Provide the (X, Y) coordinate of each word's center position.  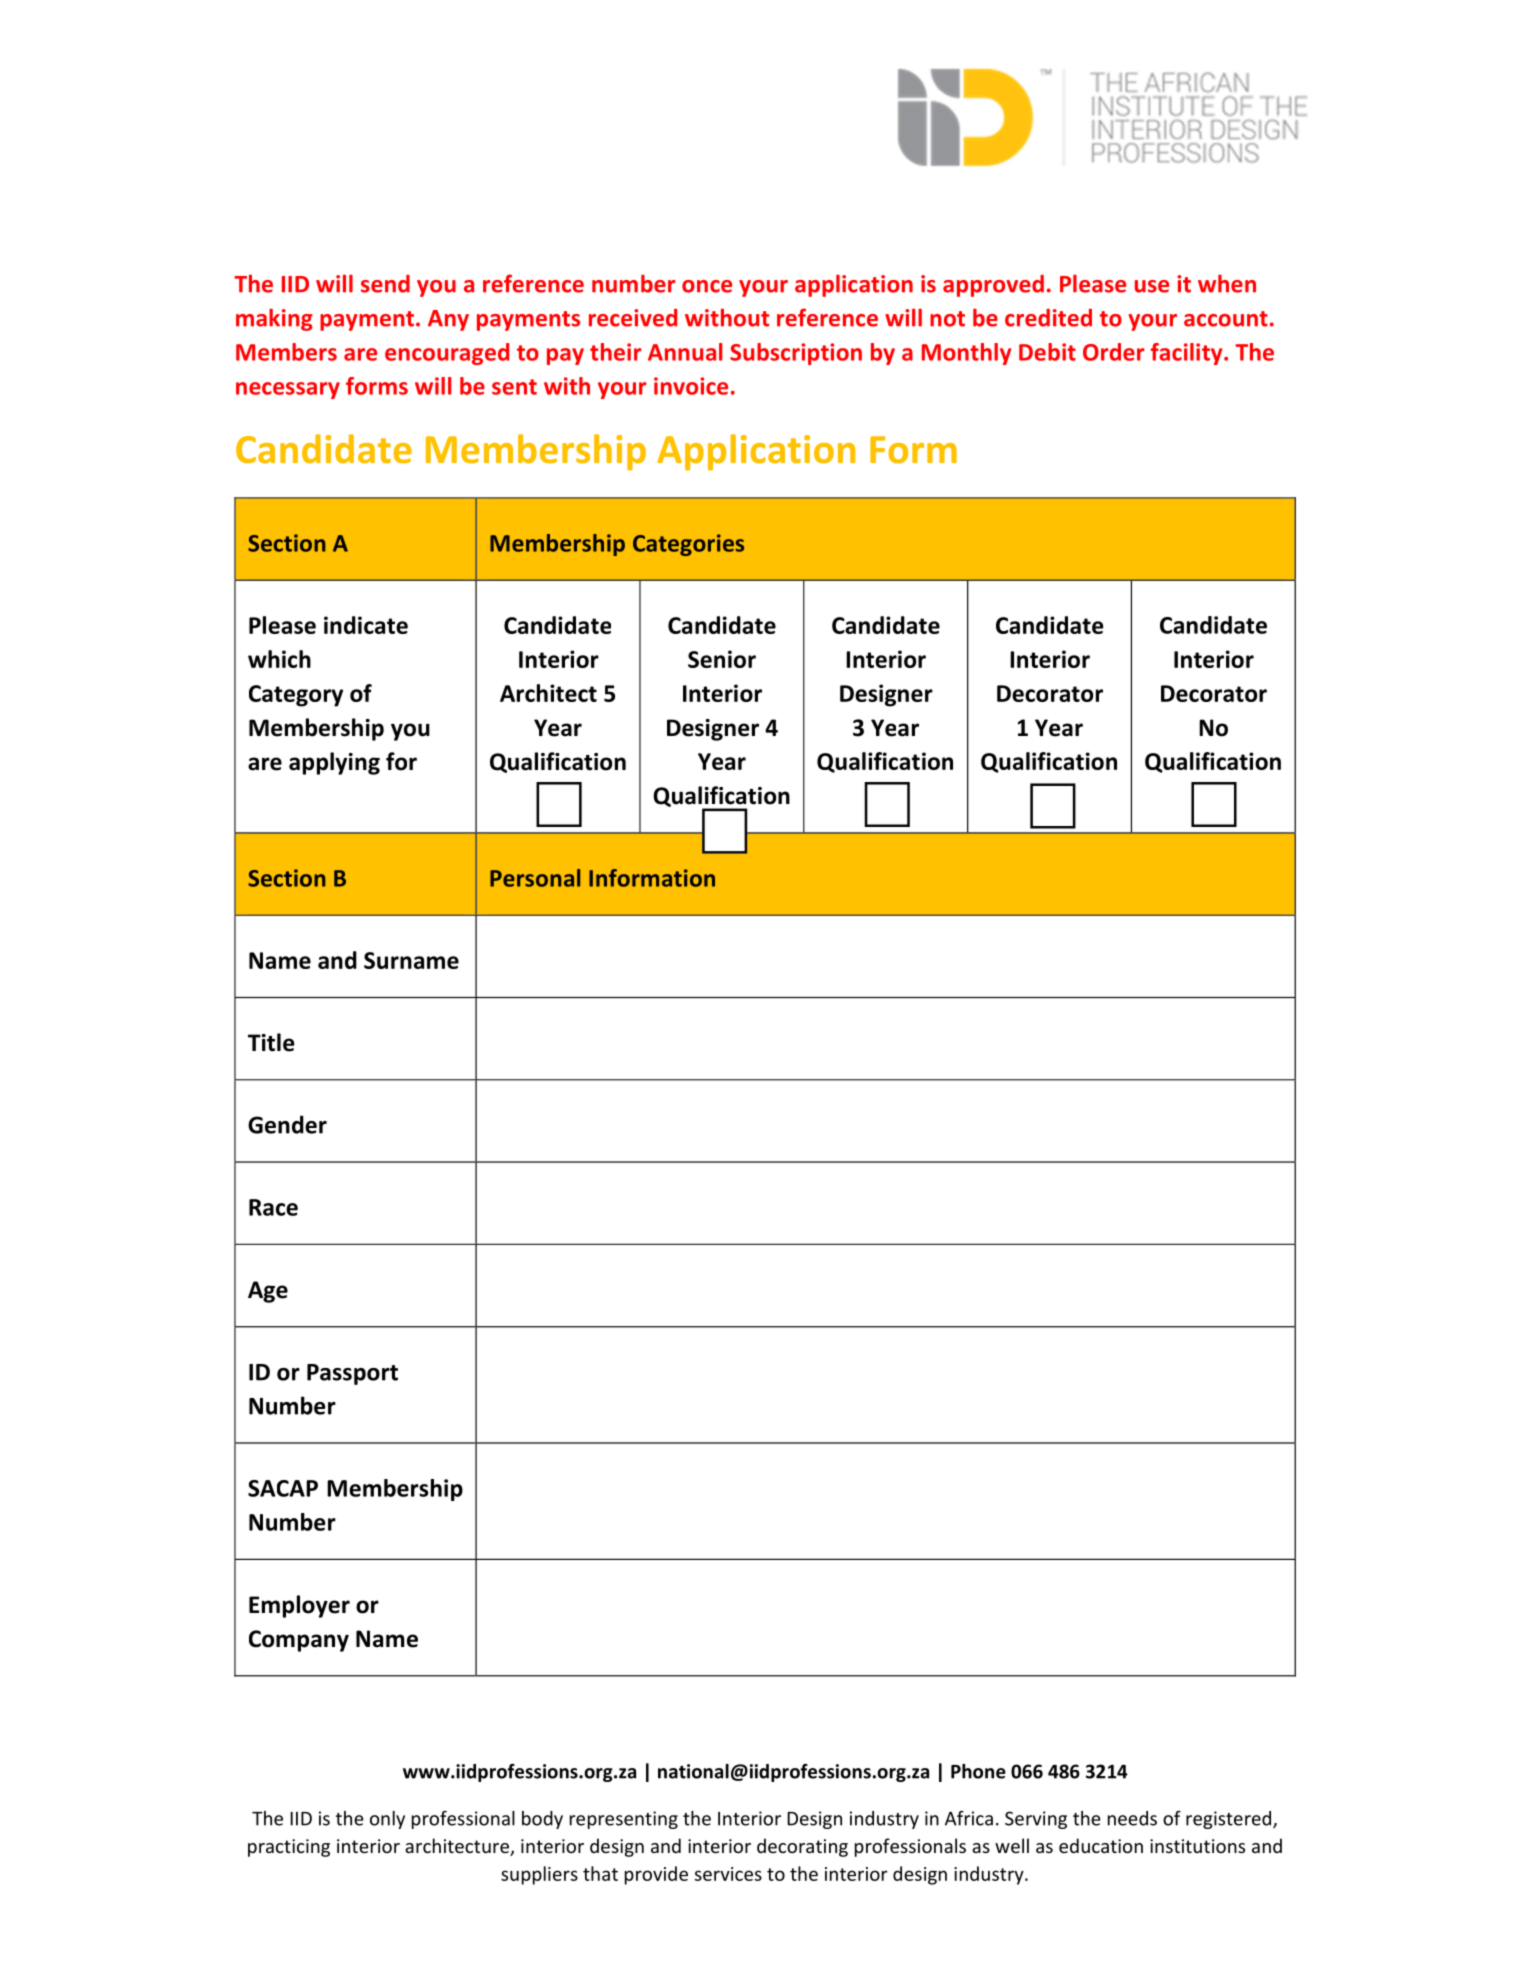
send (385, 284)
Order (1114, 352)
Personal (535, 878)
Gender (287, 1124)
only (387, 1820)
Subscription (796, 354)
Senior (722, 659)
